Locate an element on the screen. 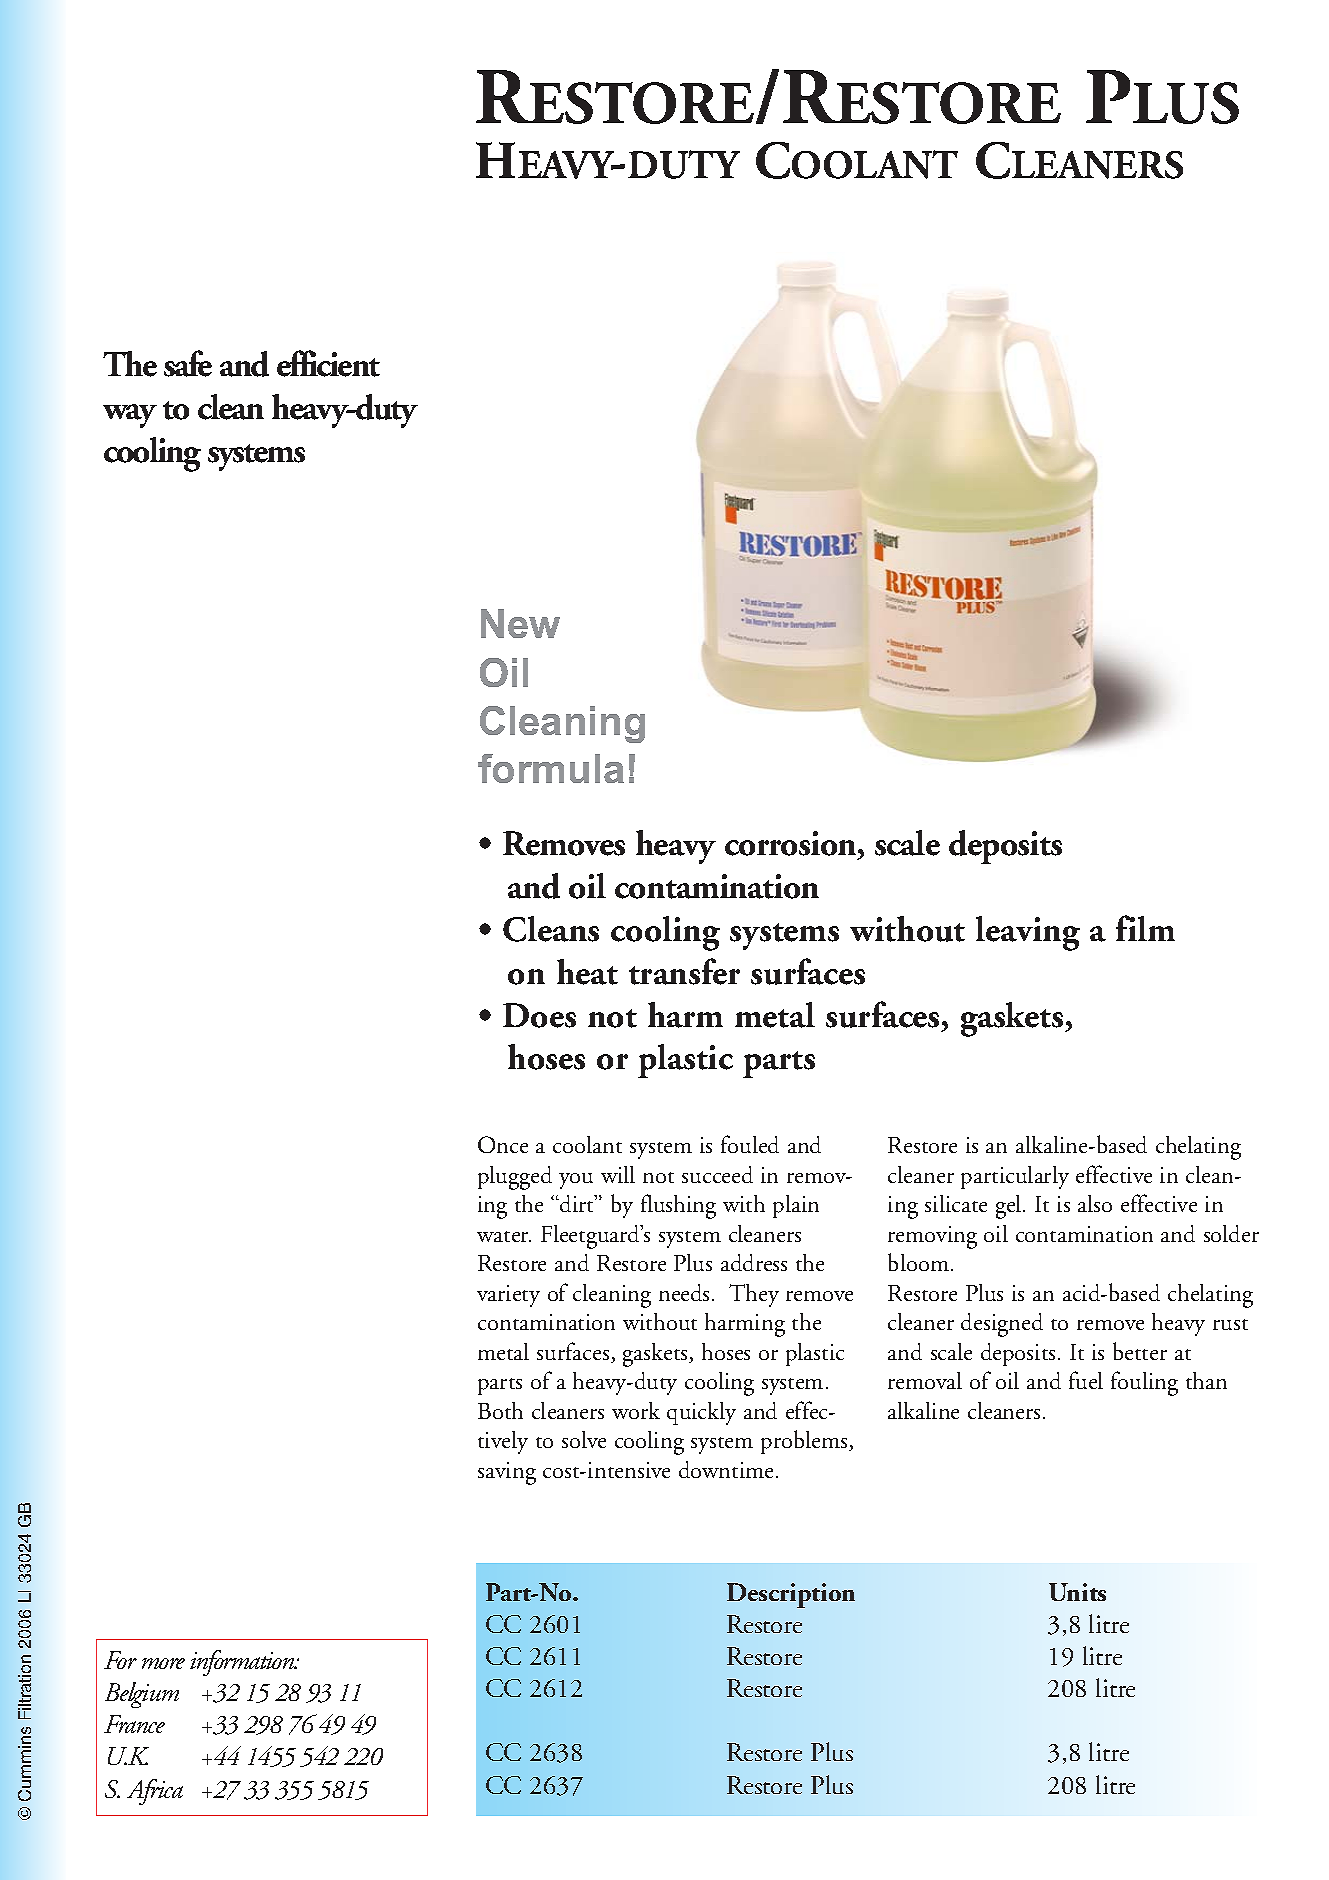 This screenshot has height=1880, width=1329. water is located at coordinates (504, 1236).
